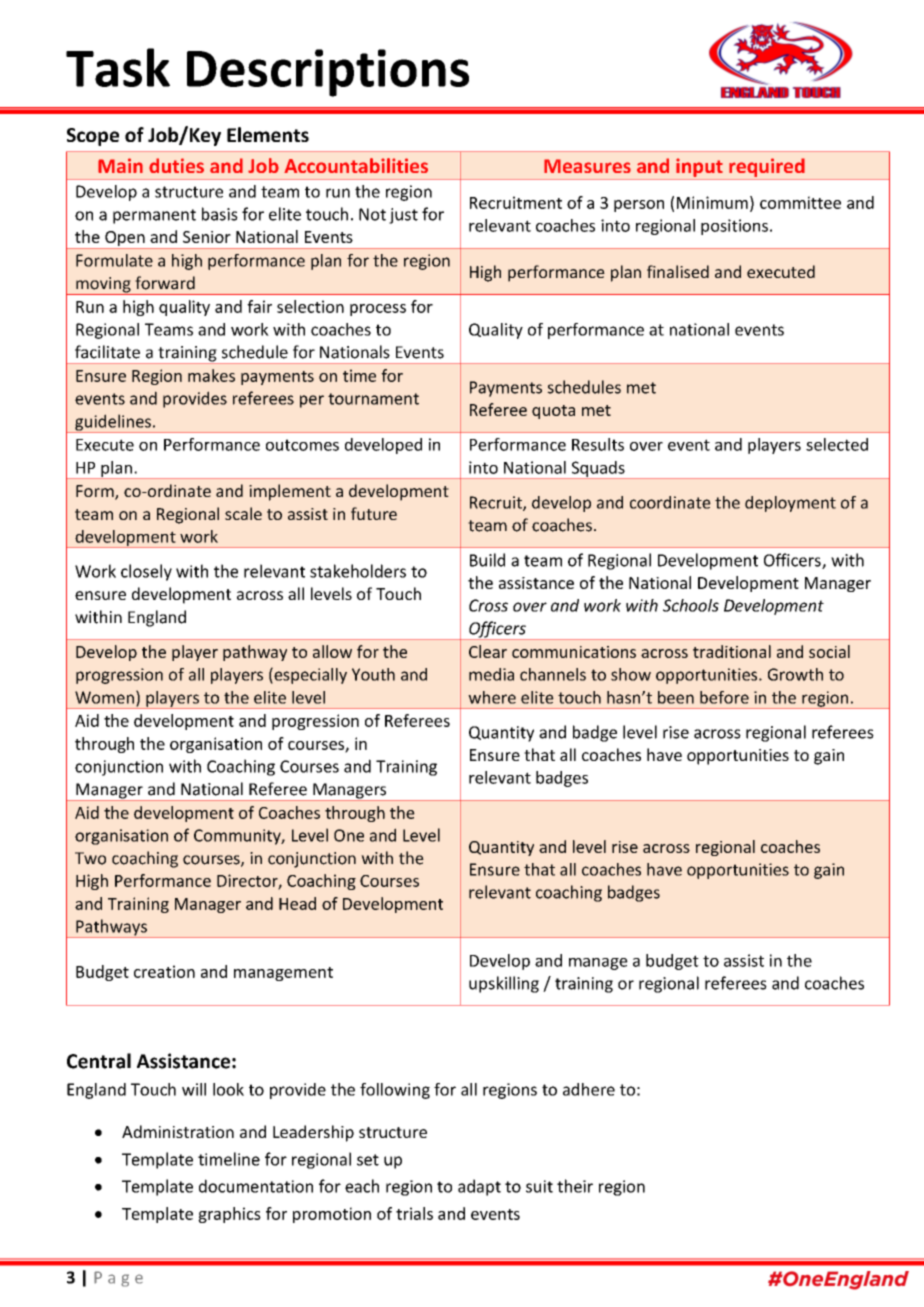 This image has height=1307, width=924. I want to click on Clear, so click(488, 651).
